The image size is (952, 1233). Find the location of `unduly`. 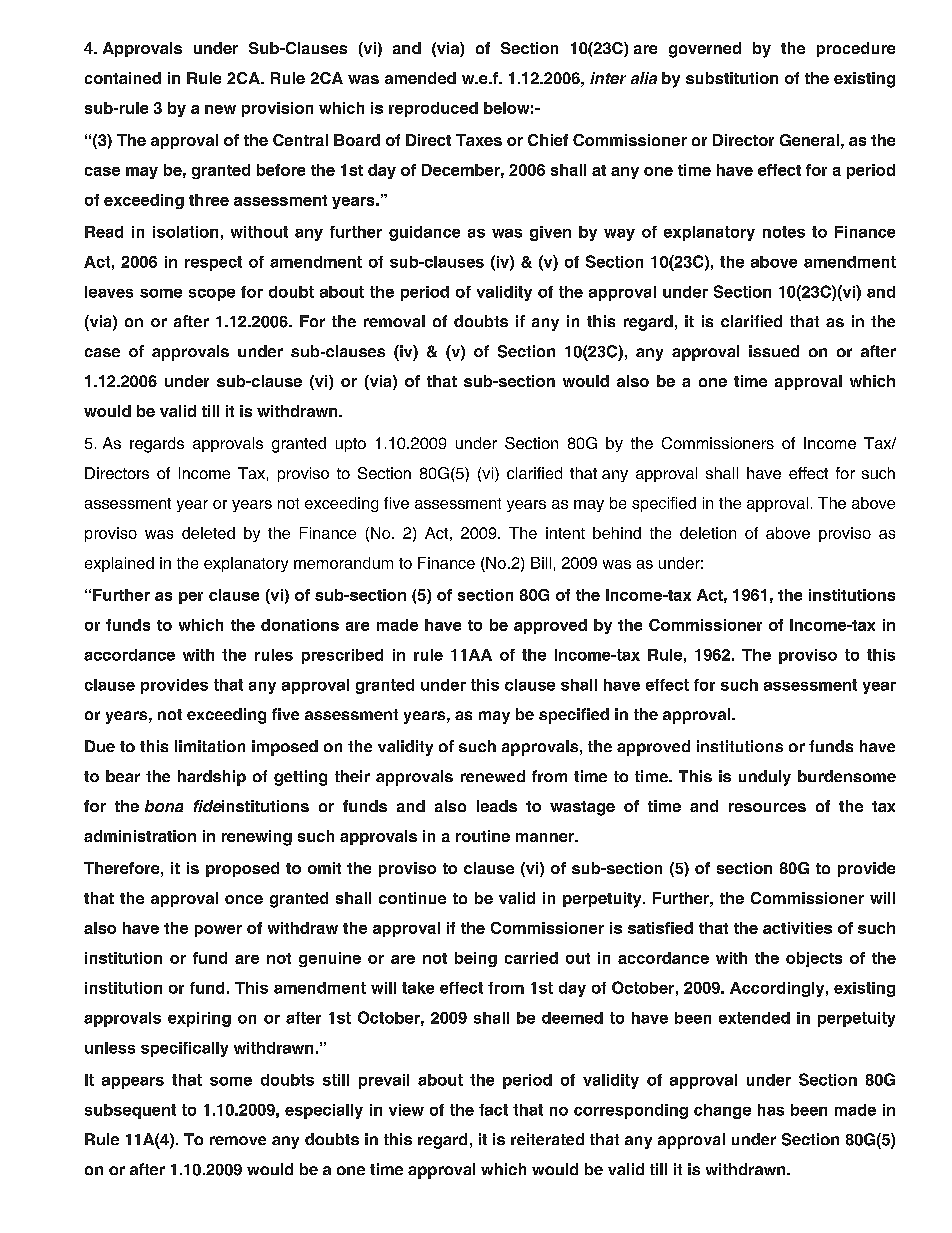

unduly is located at coordinates (765, 778).
